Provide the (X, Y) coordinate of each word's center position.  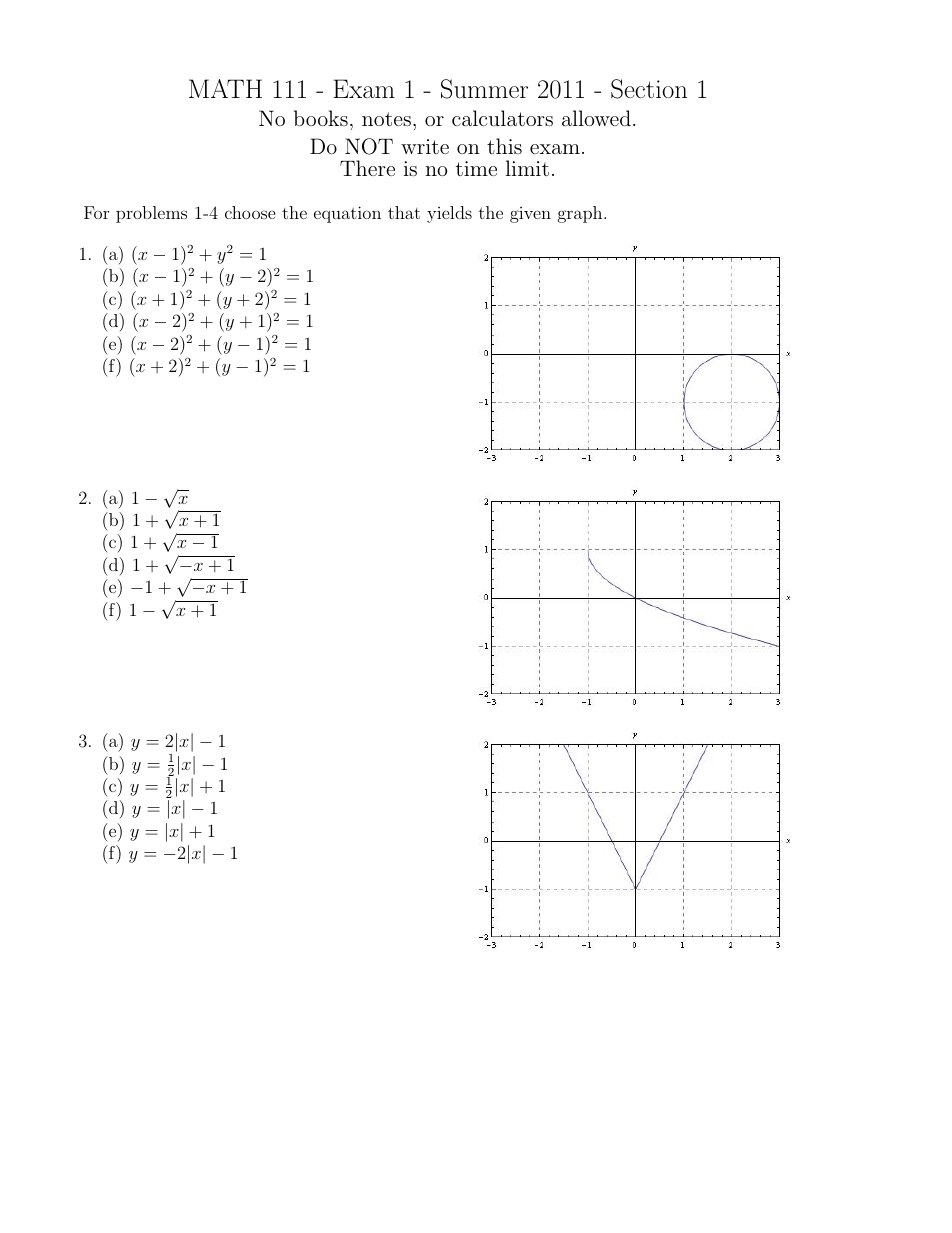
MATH (225, 88)
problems (151, 214)
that (404, 212)
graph (581, 214)
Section (649, 89)
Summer (484, 89)
